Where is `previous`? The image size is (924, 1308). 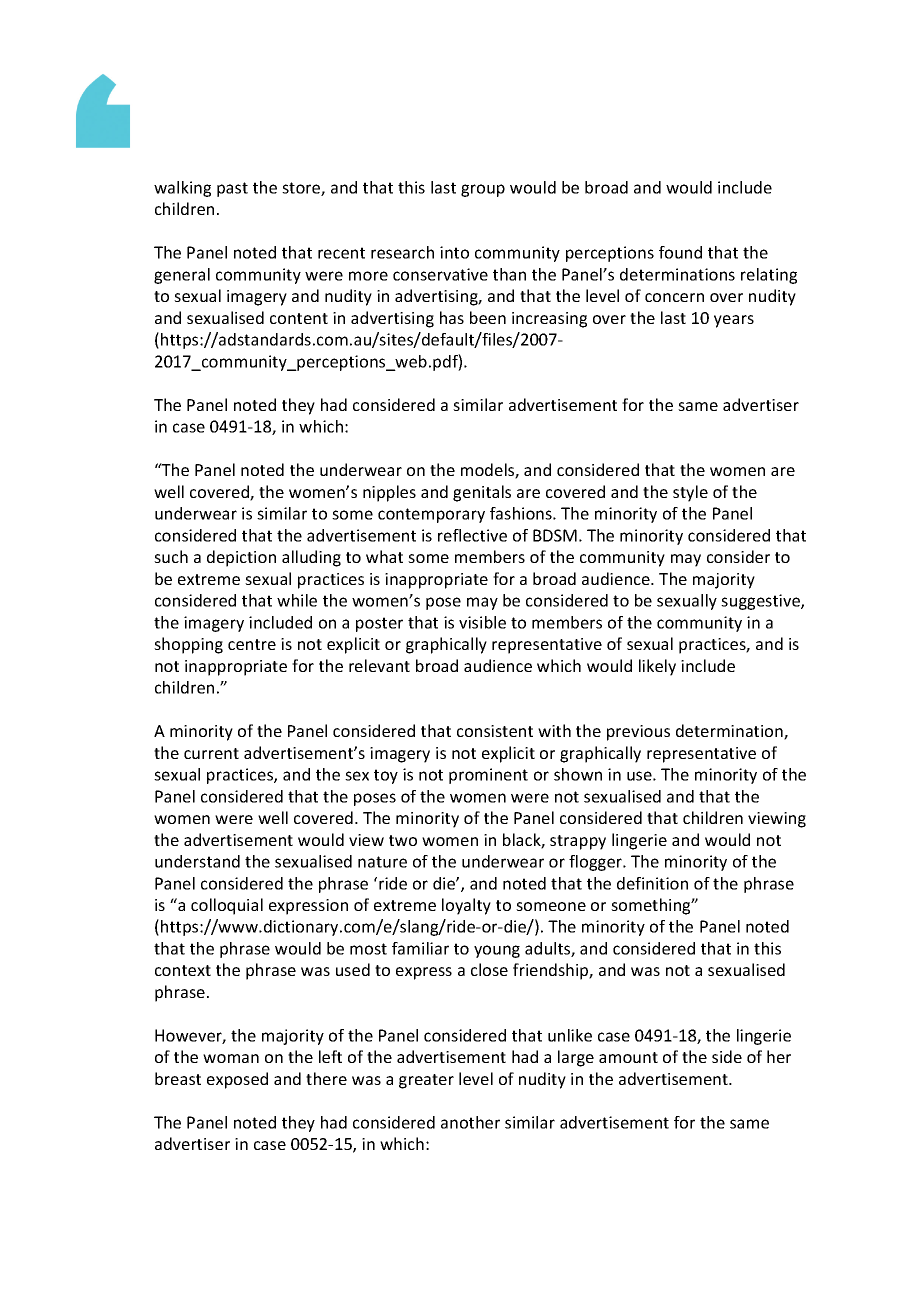 previous is located at coordinates (638, 733).
